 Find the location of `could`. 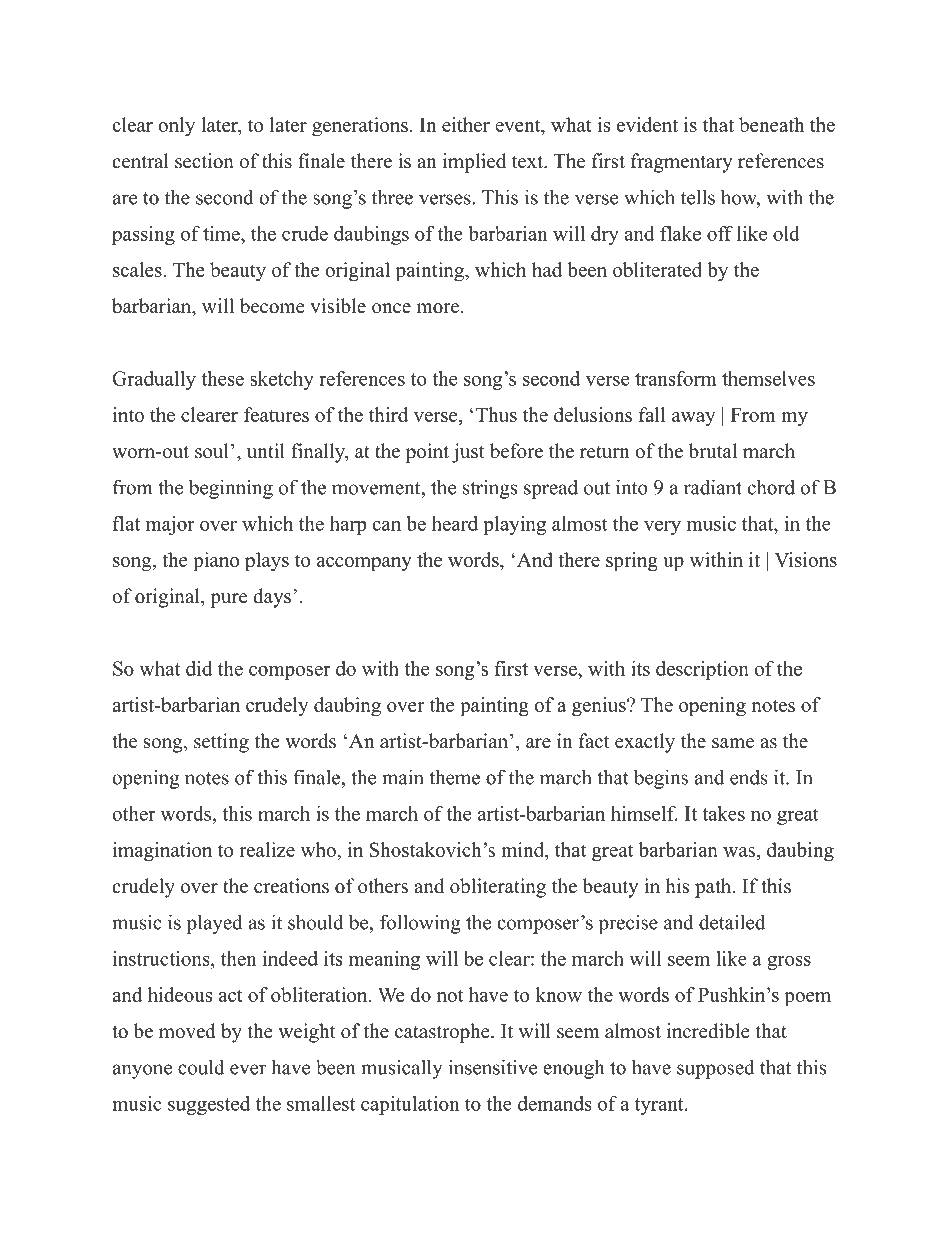

could is located at coordinates (201, 1067).
